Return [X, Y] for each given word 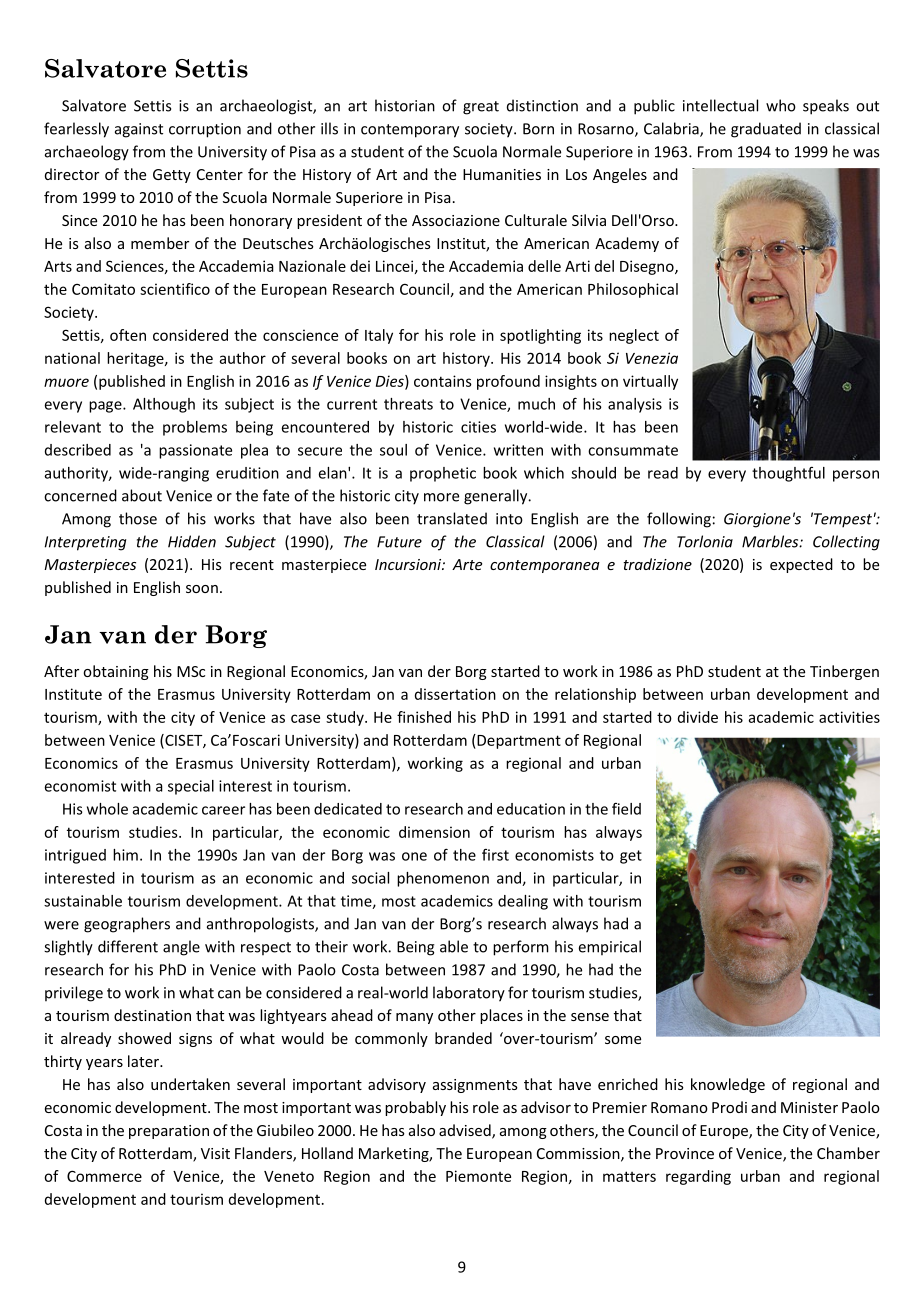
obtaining [116, 672]
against [139, 130]
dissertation [455, 694]
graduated [766, 130]
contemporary [410, 131]
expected [801, 565]
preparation [169, 1132]
